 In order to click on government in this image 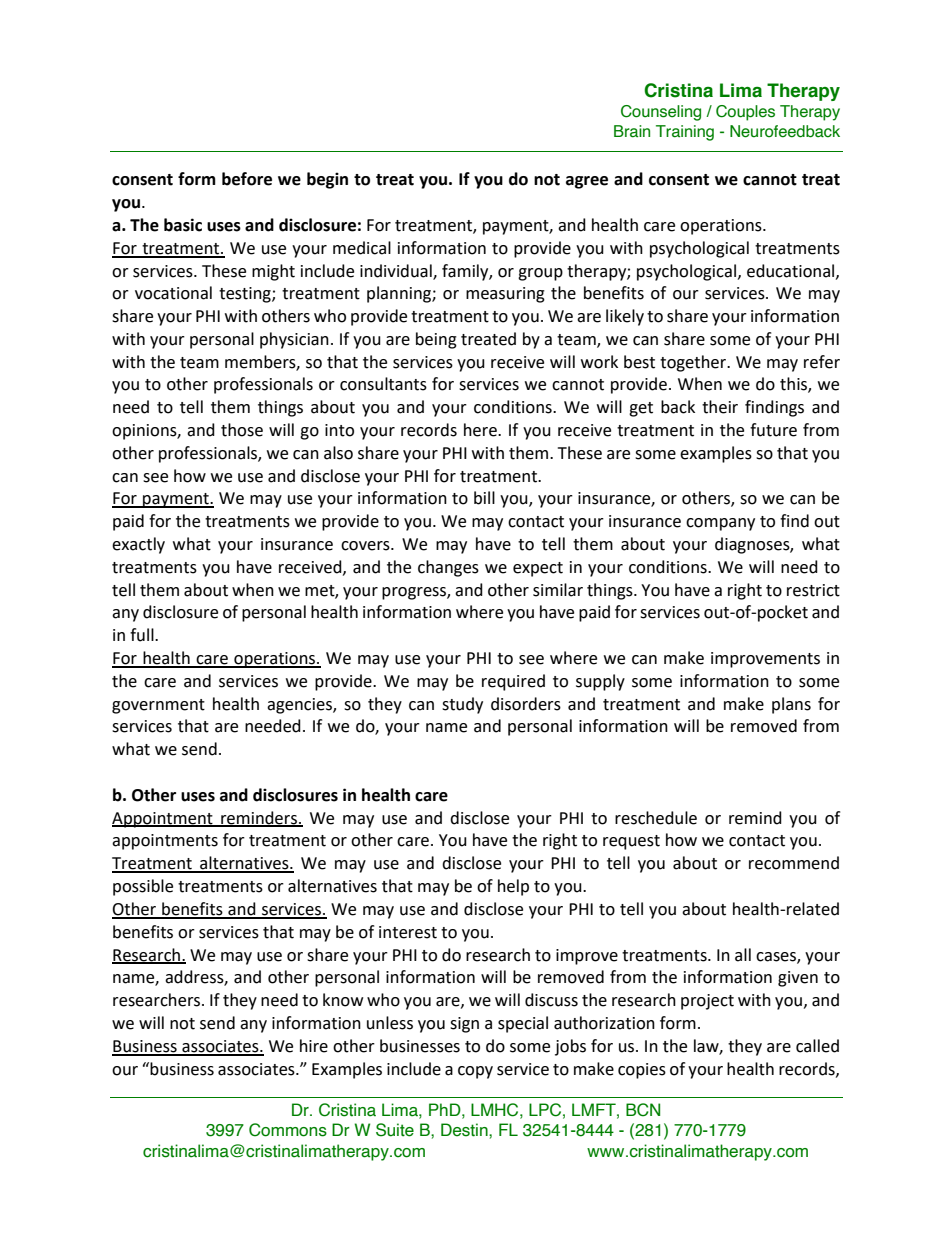, I will do `click(158, 706)`.
